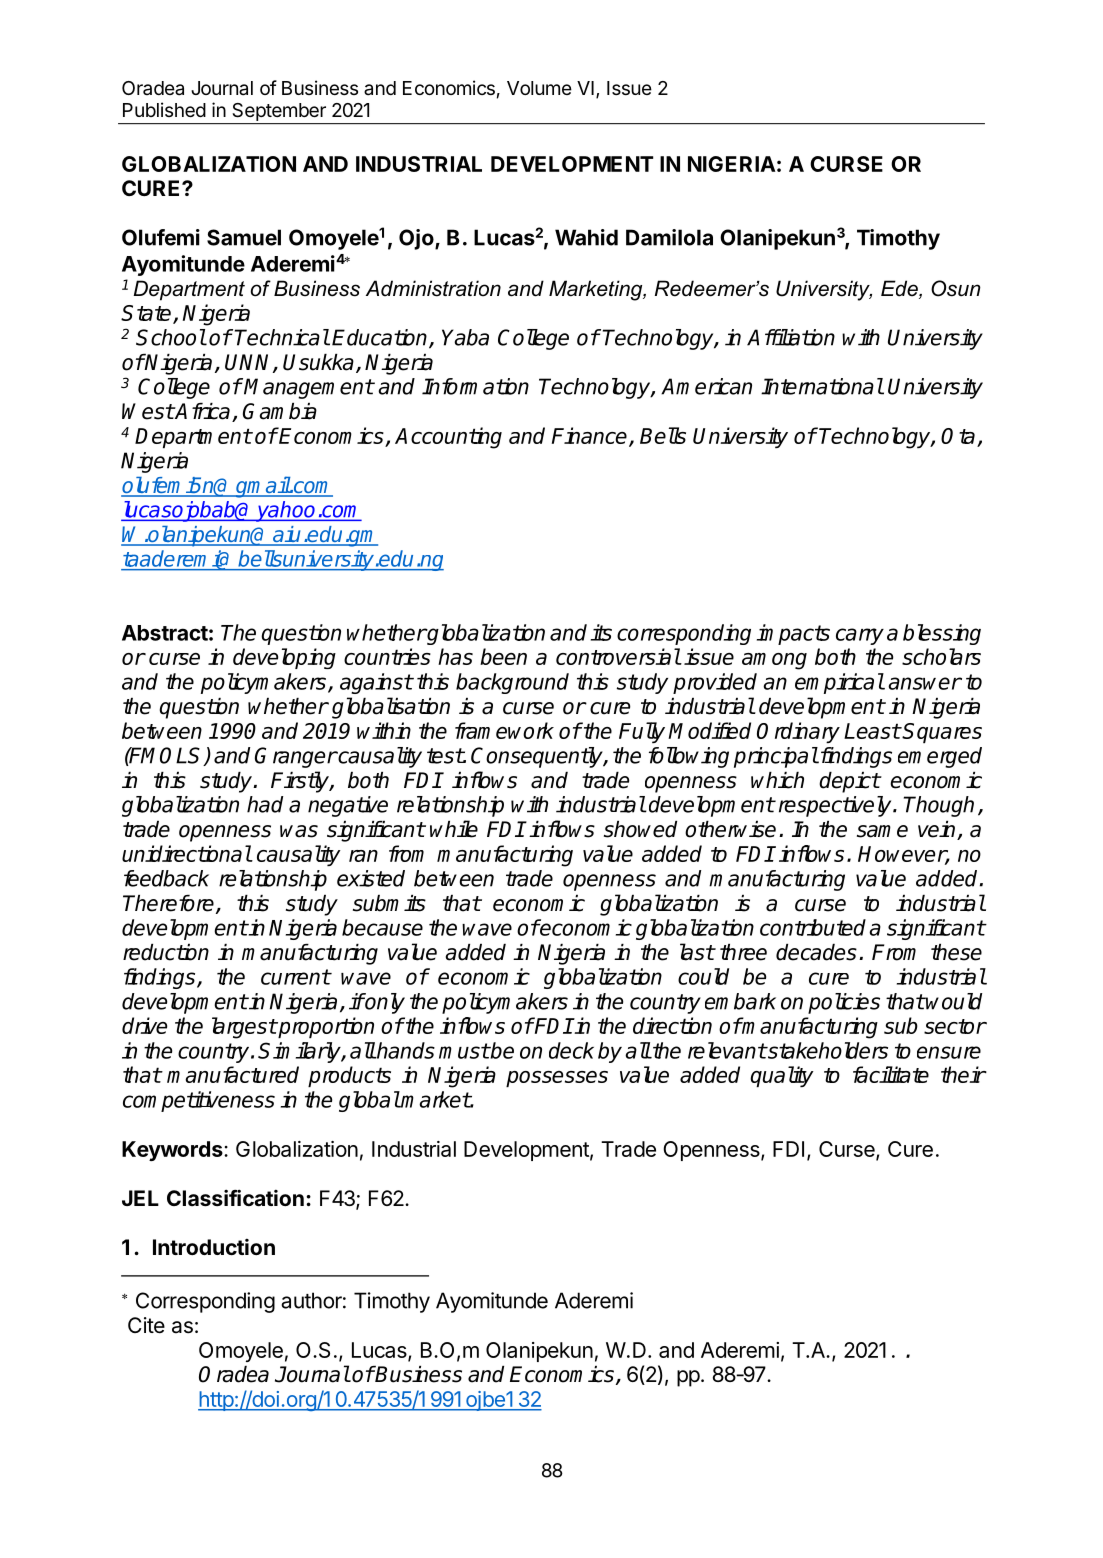 Image resolution: width=1103 pixels, height=1558 pixels. What do you see at coordinates (214, 1247) in the image?
I see `Introduction` at bounding box center [214, 1247].
